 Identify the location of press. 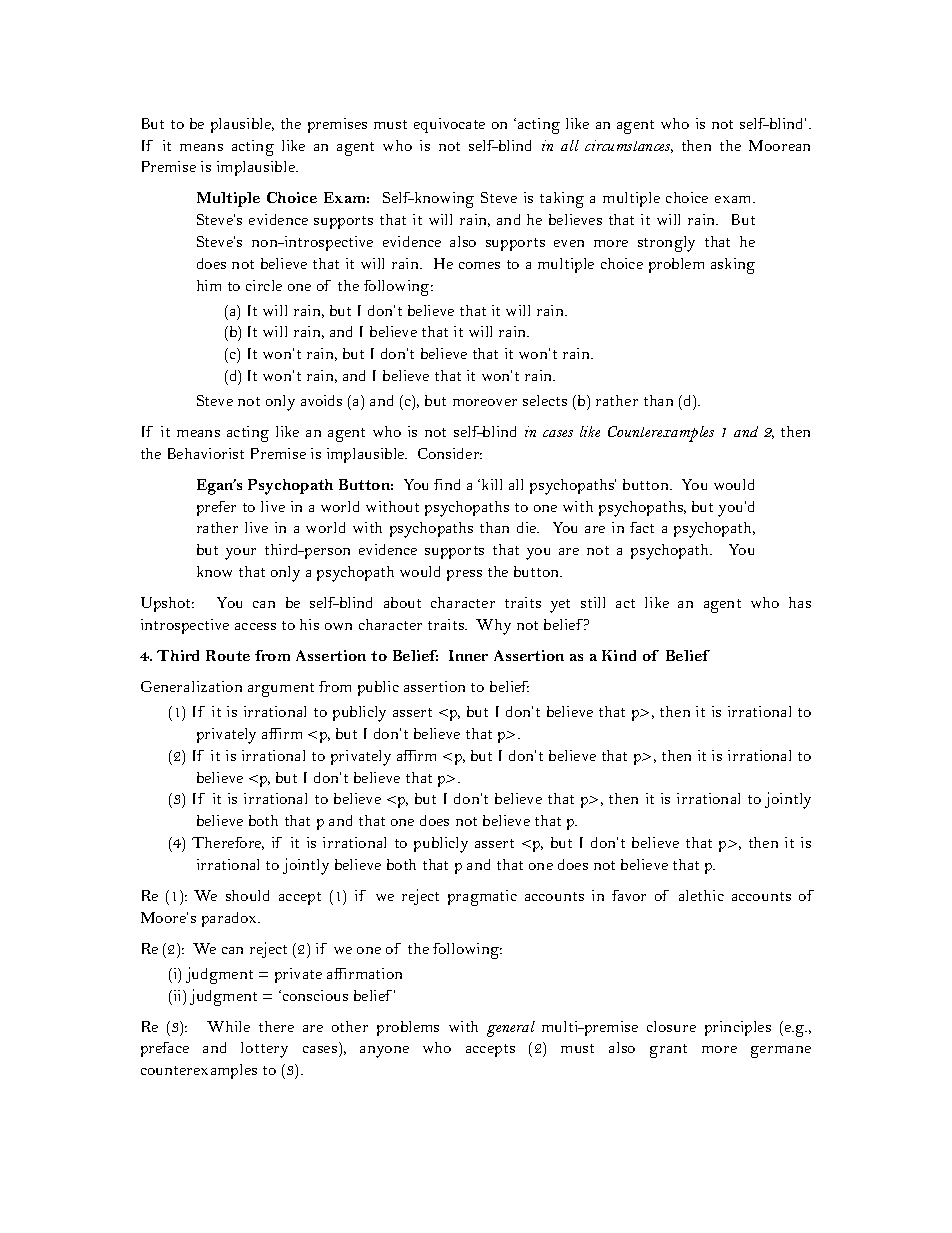
(464, 575).
